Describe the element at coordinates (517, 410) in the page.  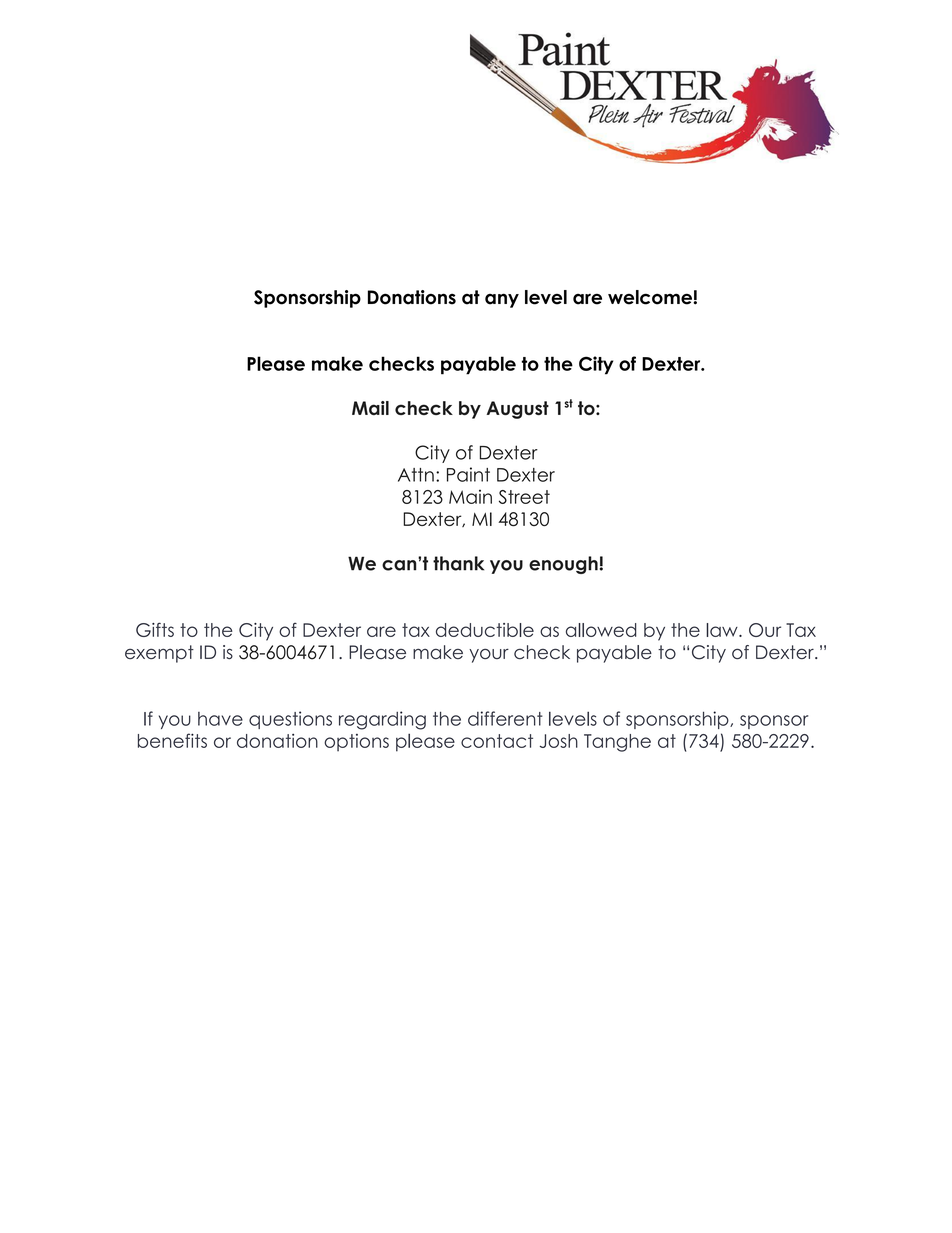
I see `August` at that location.
